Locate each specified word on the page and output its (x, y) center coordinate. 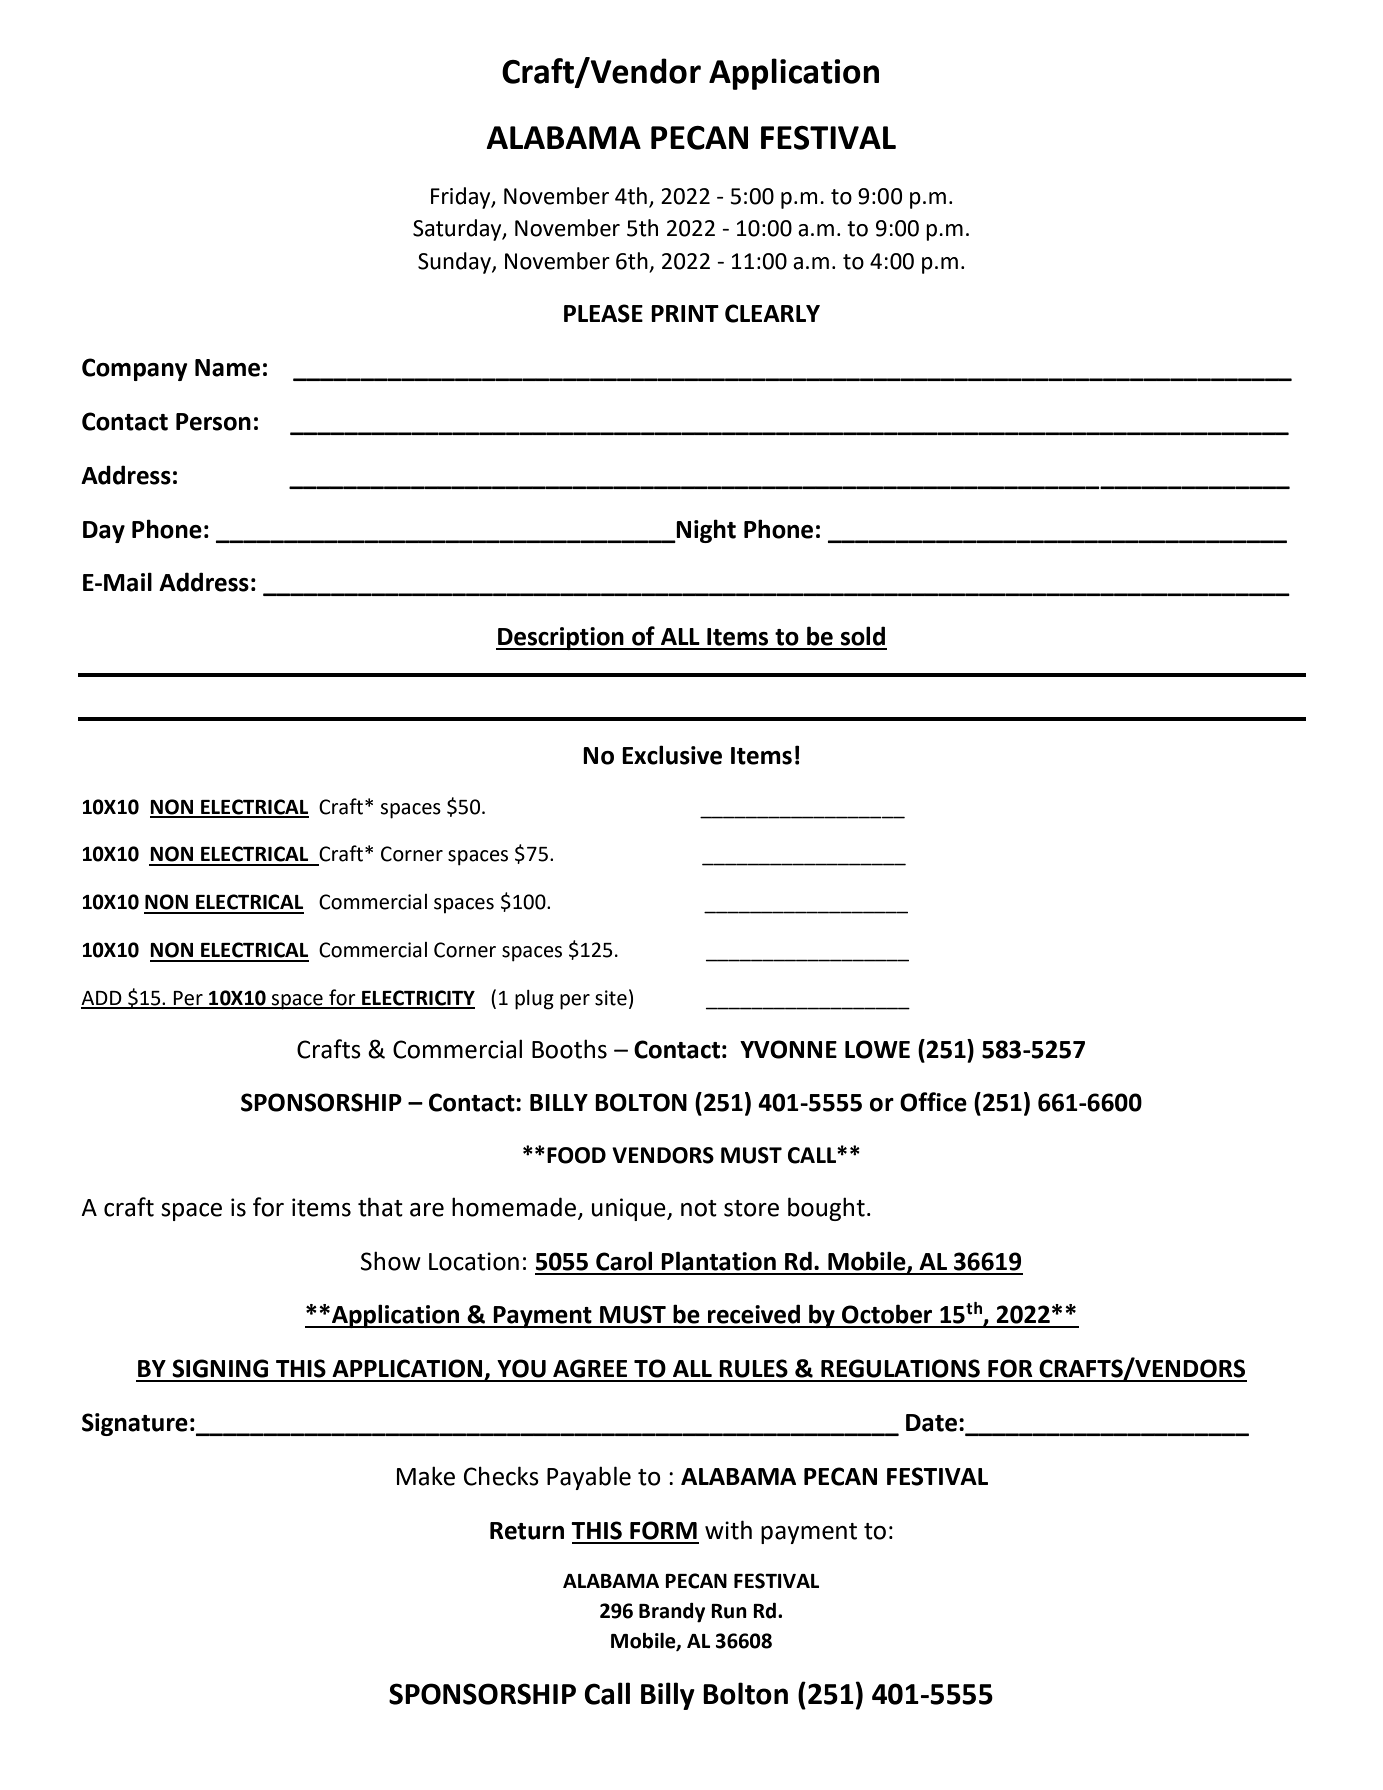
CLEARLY (772, 313)
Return (527, 1531)
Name (227, 368)
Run (729, 1611)
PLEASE (603, 313)
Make (426, 1476)
